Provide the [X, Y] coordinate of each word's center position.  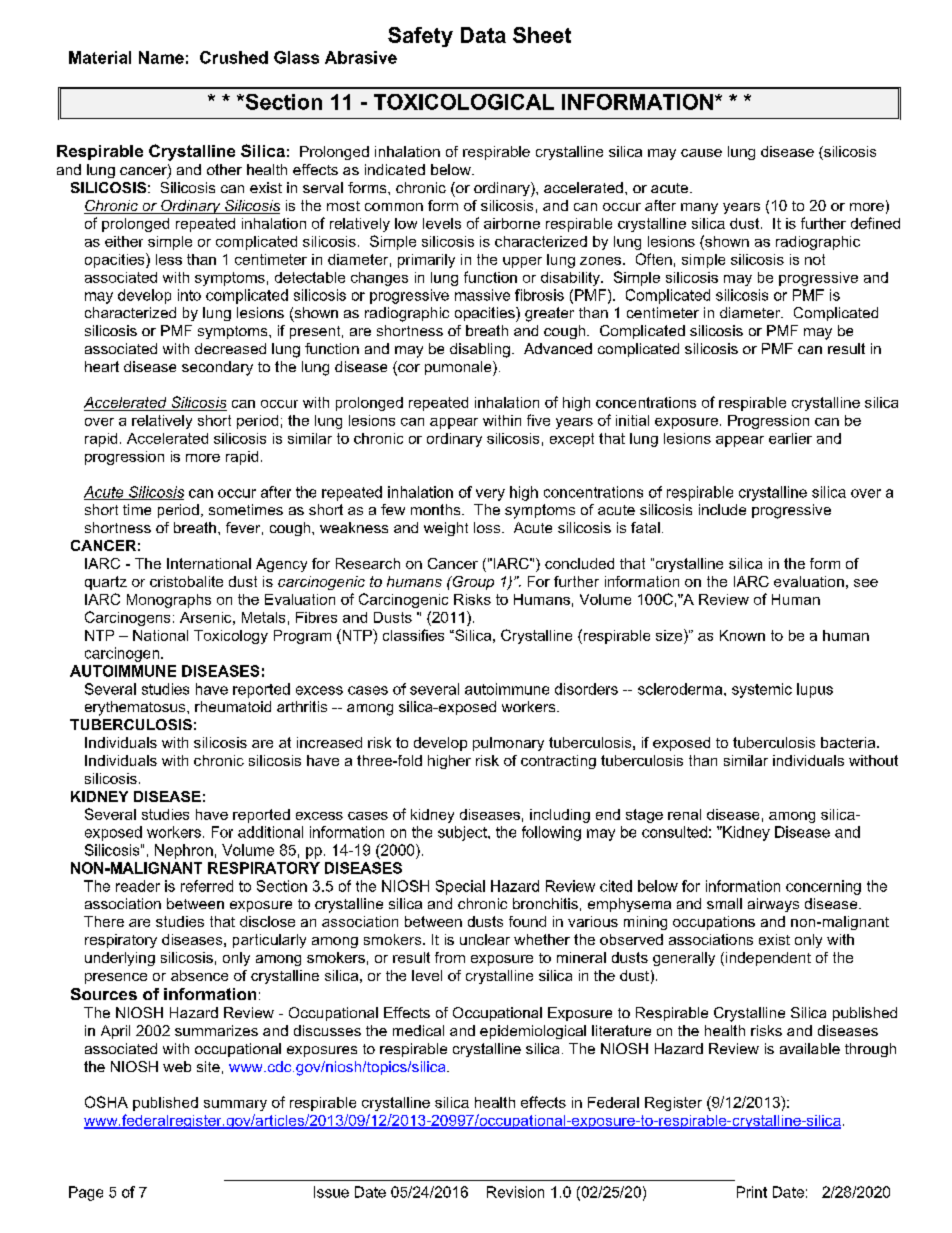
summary [235, 1105]
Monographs [169, 601]
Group [472, 583]
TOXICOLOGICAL [464, 102]
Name [161, 57]
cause [701, 153]
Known [742, 635]
